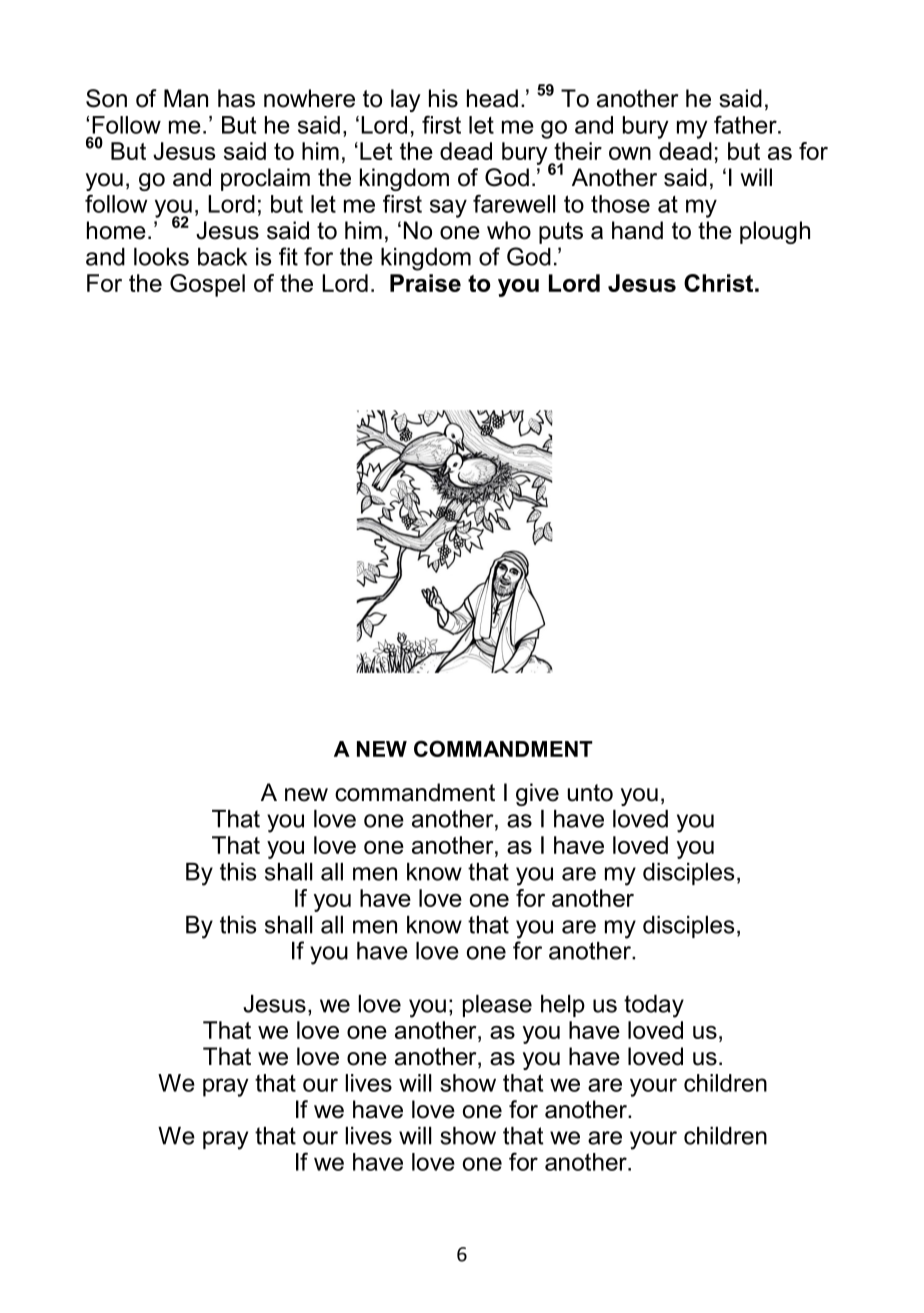 The height and width of the screenshot is (1313, 924). Describe the element at coordinates (537, 794) in the screenshot. I see `give` at that location.
